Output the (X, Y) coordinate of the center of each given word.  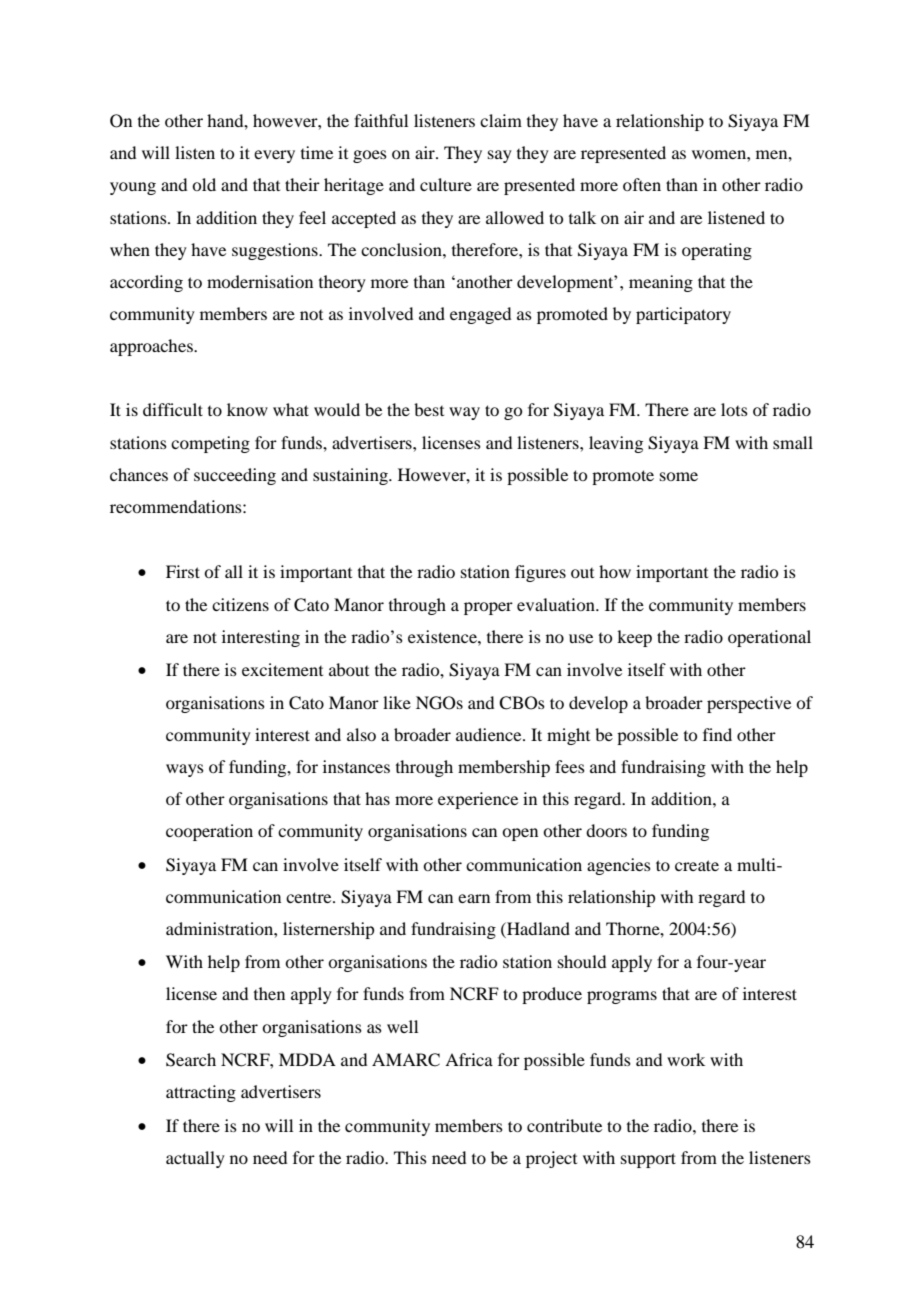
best (429, 409)
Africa (469, 1059)
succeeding (235, 476)
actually (195, 1159)
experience (478, 800)
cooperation (209, 832)
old (204, 184)
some (679, 476)
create (697, 865)
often (642, 184)
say (500, 156)
